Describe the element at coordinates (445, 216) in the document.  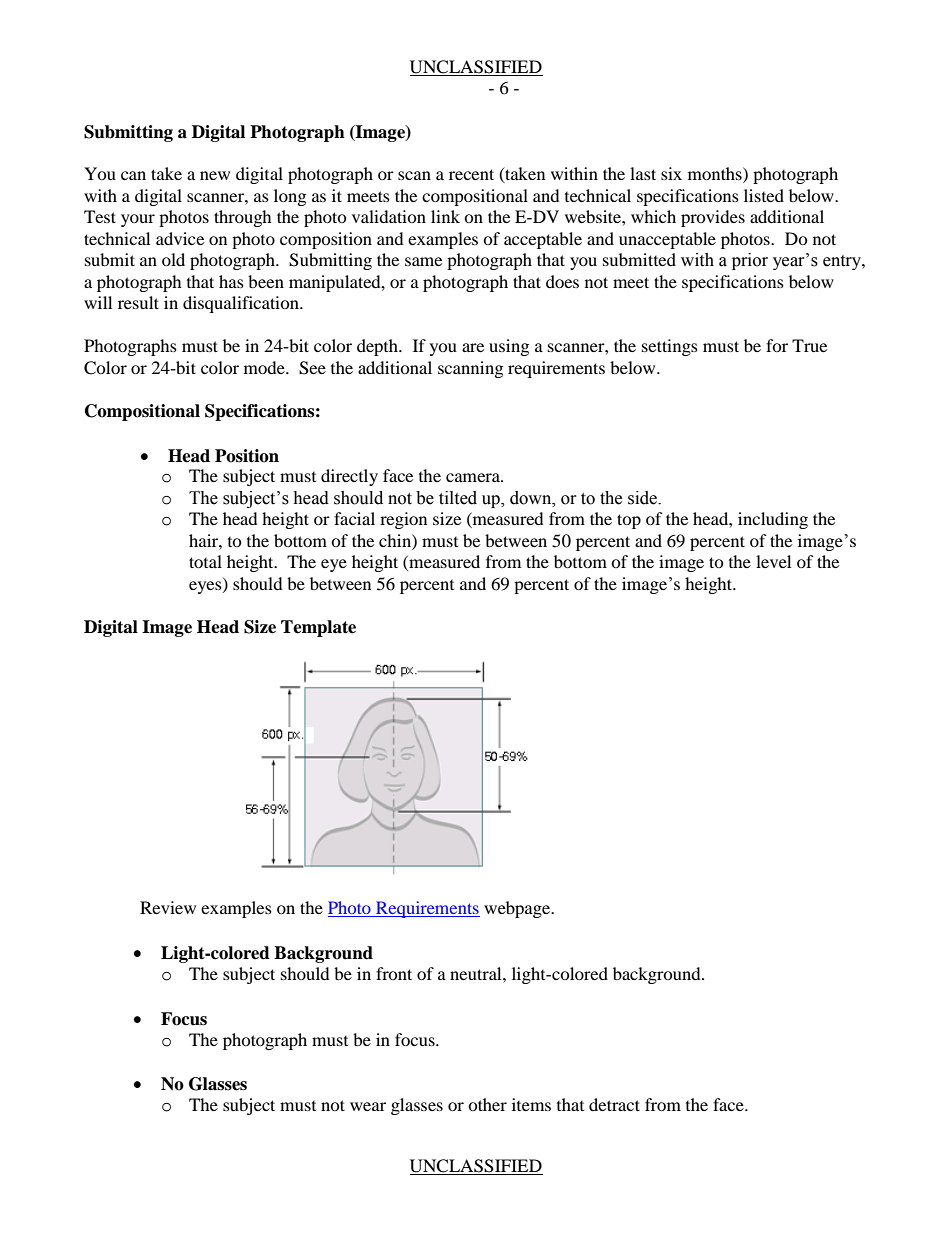
I see `link` at that location.
